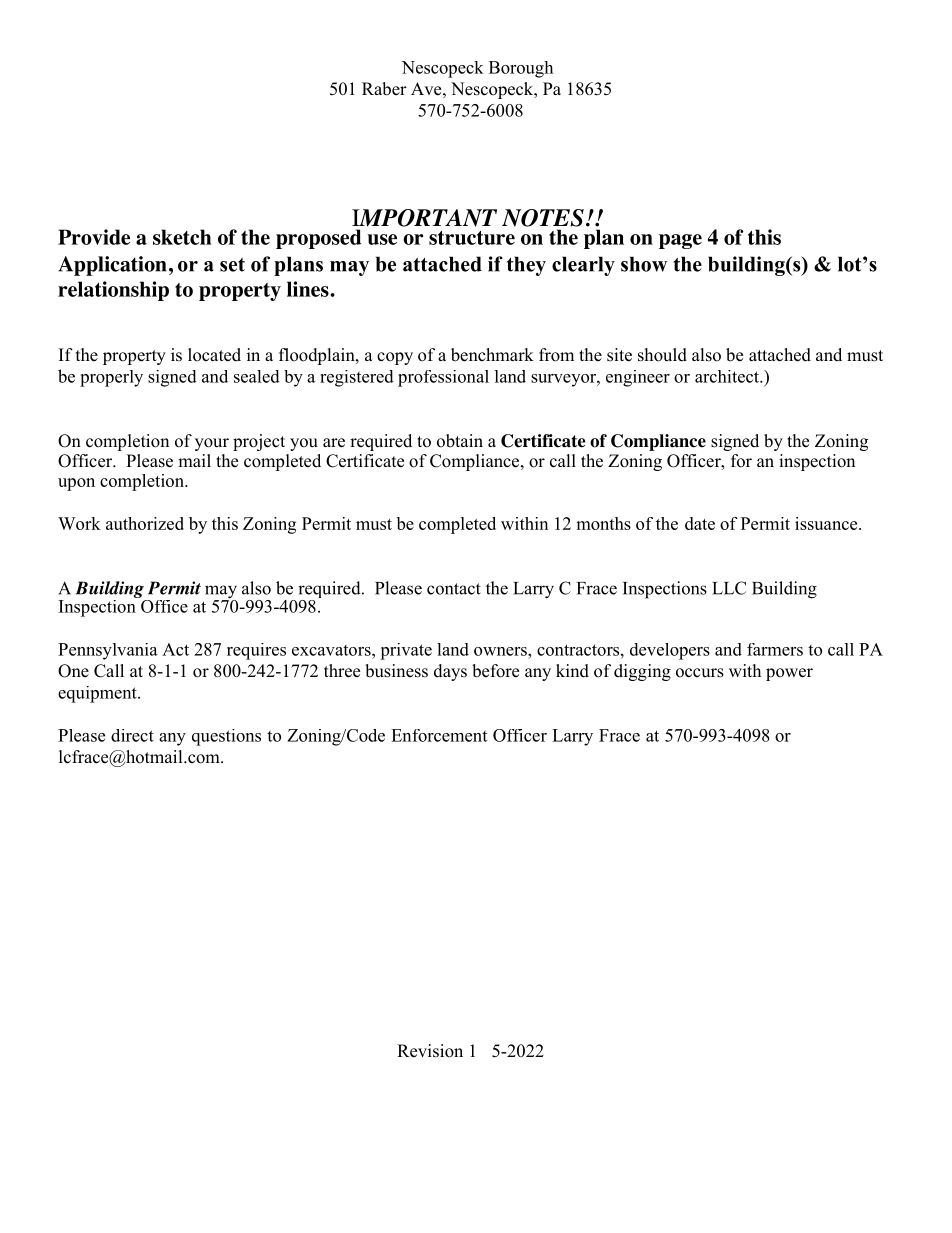 Image resolution: width=952 pixels, height=1233 pixels. Describe the element at coordinates (521, 69) in the screenshot. I see `Borough` at that location.
